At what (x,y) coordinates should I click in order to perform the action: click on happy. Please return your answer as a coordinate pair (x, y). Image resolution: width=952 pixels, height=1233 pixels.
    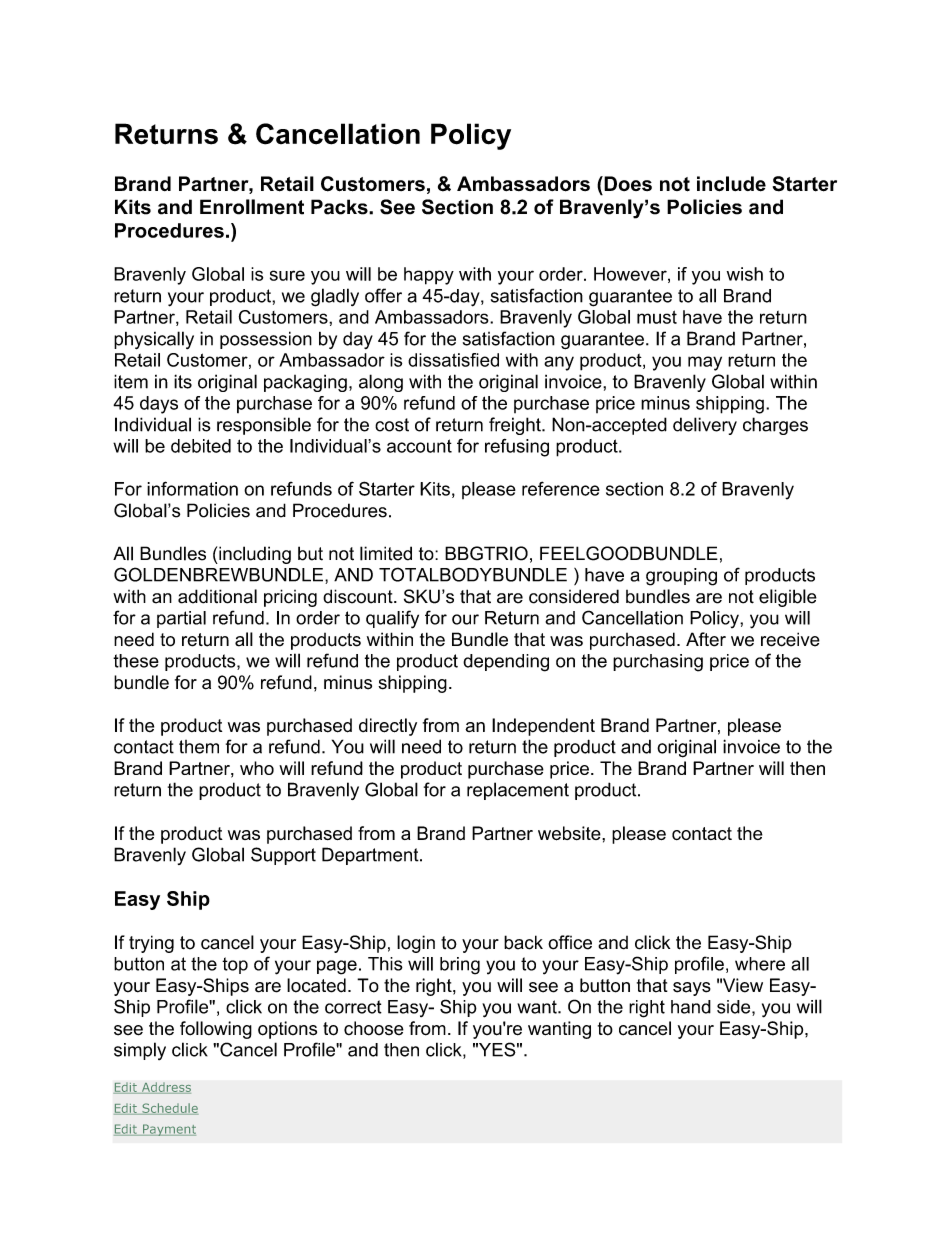
    Looking at the image, I should click on (429, 276).
